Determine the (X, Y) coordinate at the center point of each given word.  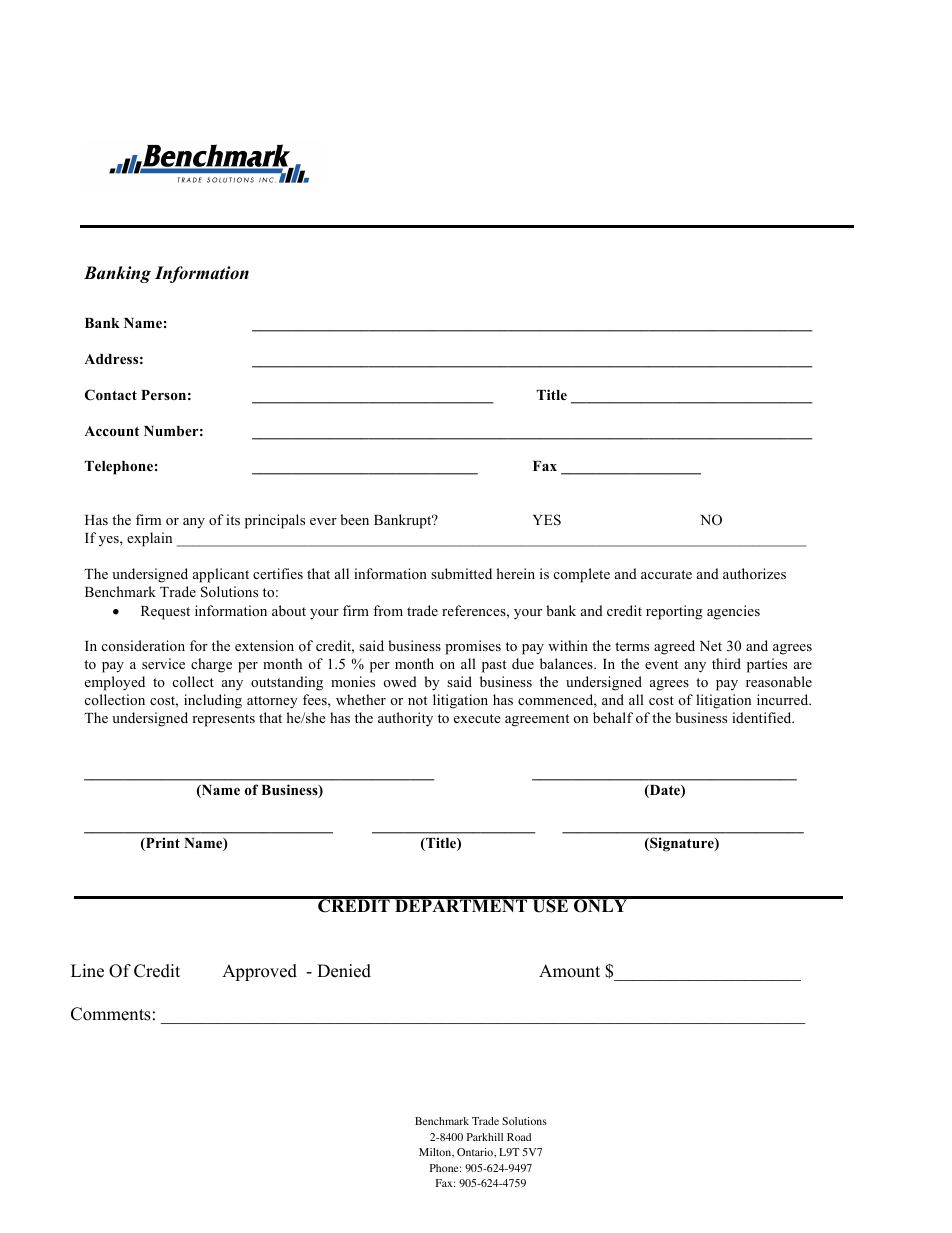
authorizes (754, 573)
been (354, 519)
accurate (666, 574)
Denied (344, 971)
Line (87, 971)
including (213, 701)
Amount (569, 971)
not (417, 700)
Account (111, 431)
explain (149, 539)
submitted (461, 573)
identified (763, 717)
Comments (111, 1014)
